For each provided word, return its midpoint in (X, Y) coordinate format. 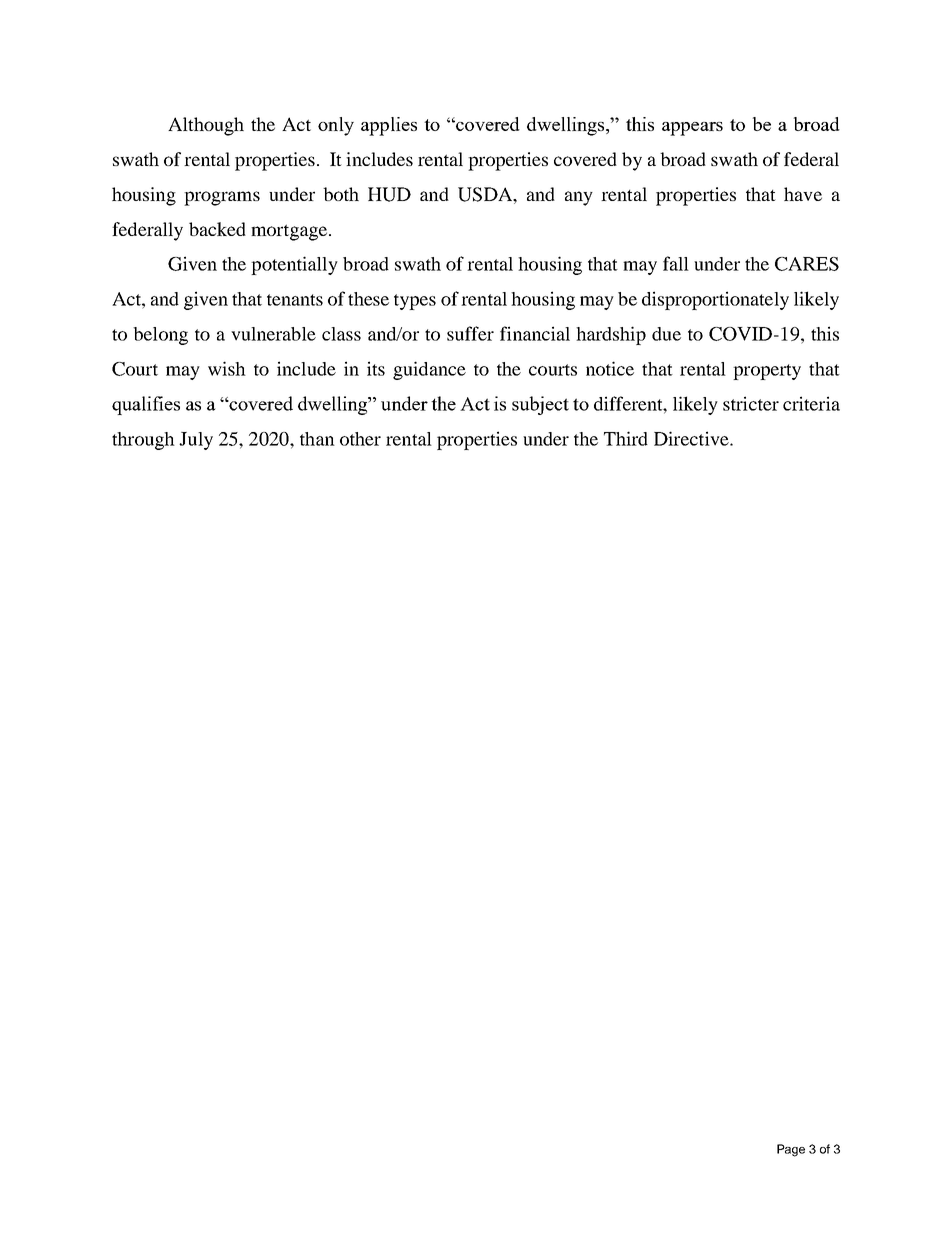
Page (791, 1150)
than (317, 439)
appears (692, 129)
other (360, 439)
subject (540, 405)
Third (626, 438)
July (196, 441)
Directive (692, 438)
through (143, 441)
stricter (751, 403)
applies (389, 126)
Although (206, 126)
